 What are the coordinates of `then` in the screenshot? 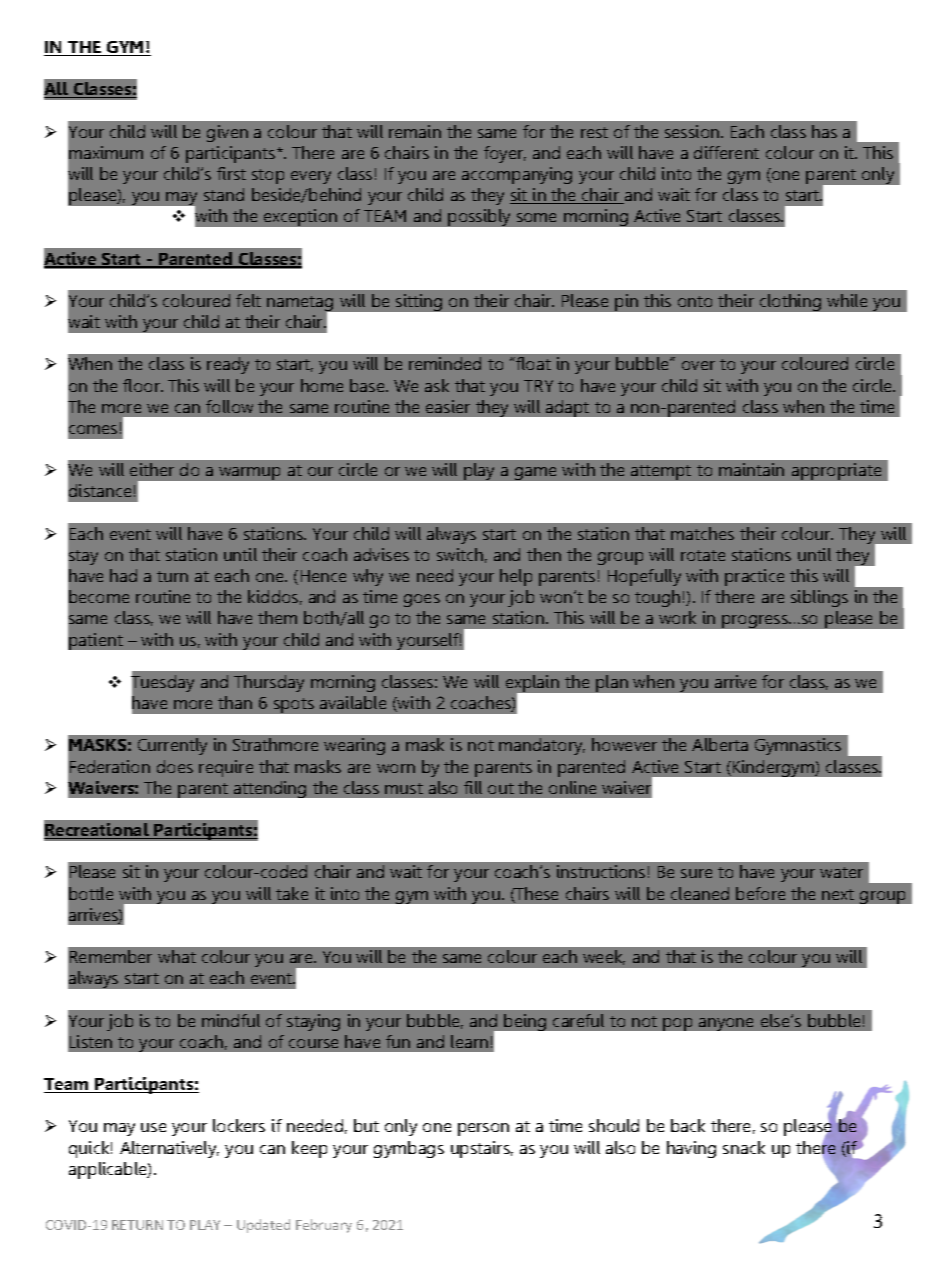 It's located at (544, 554).
